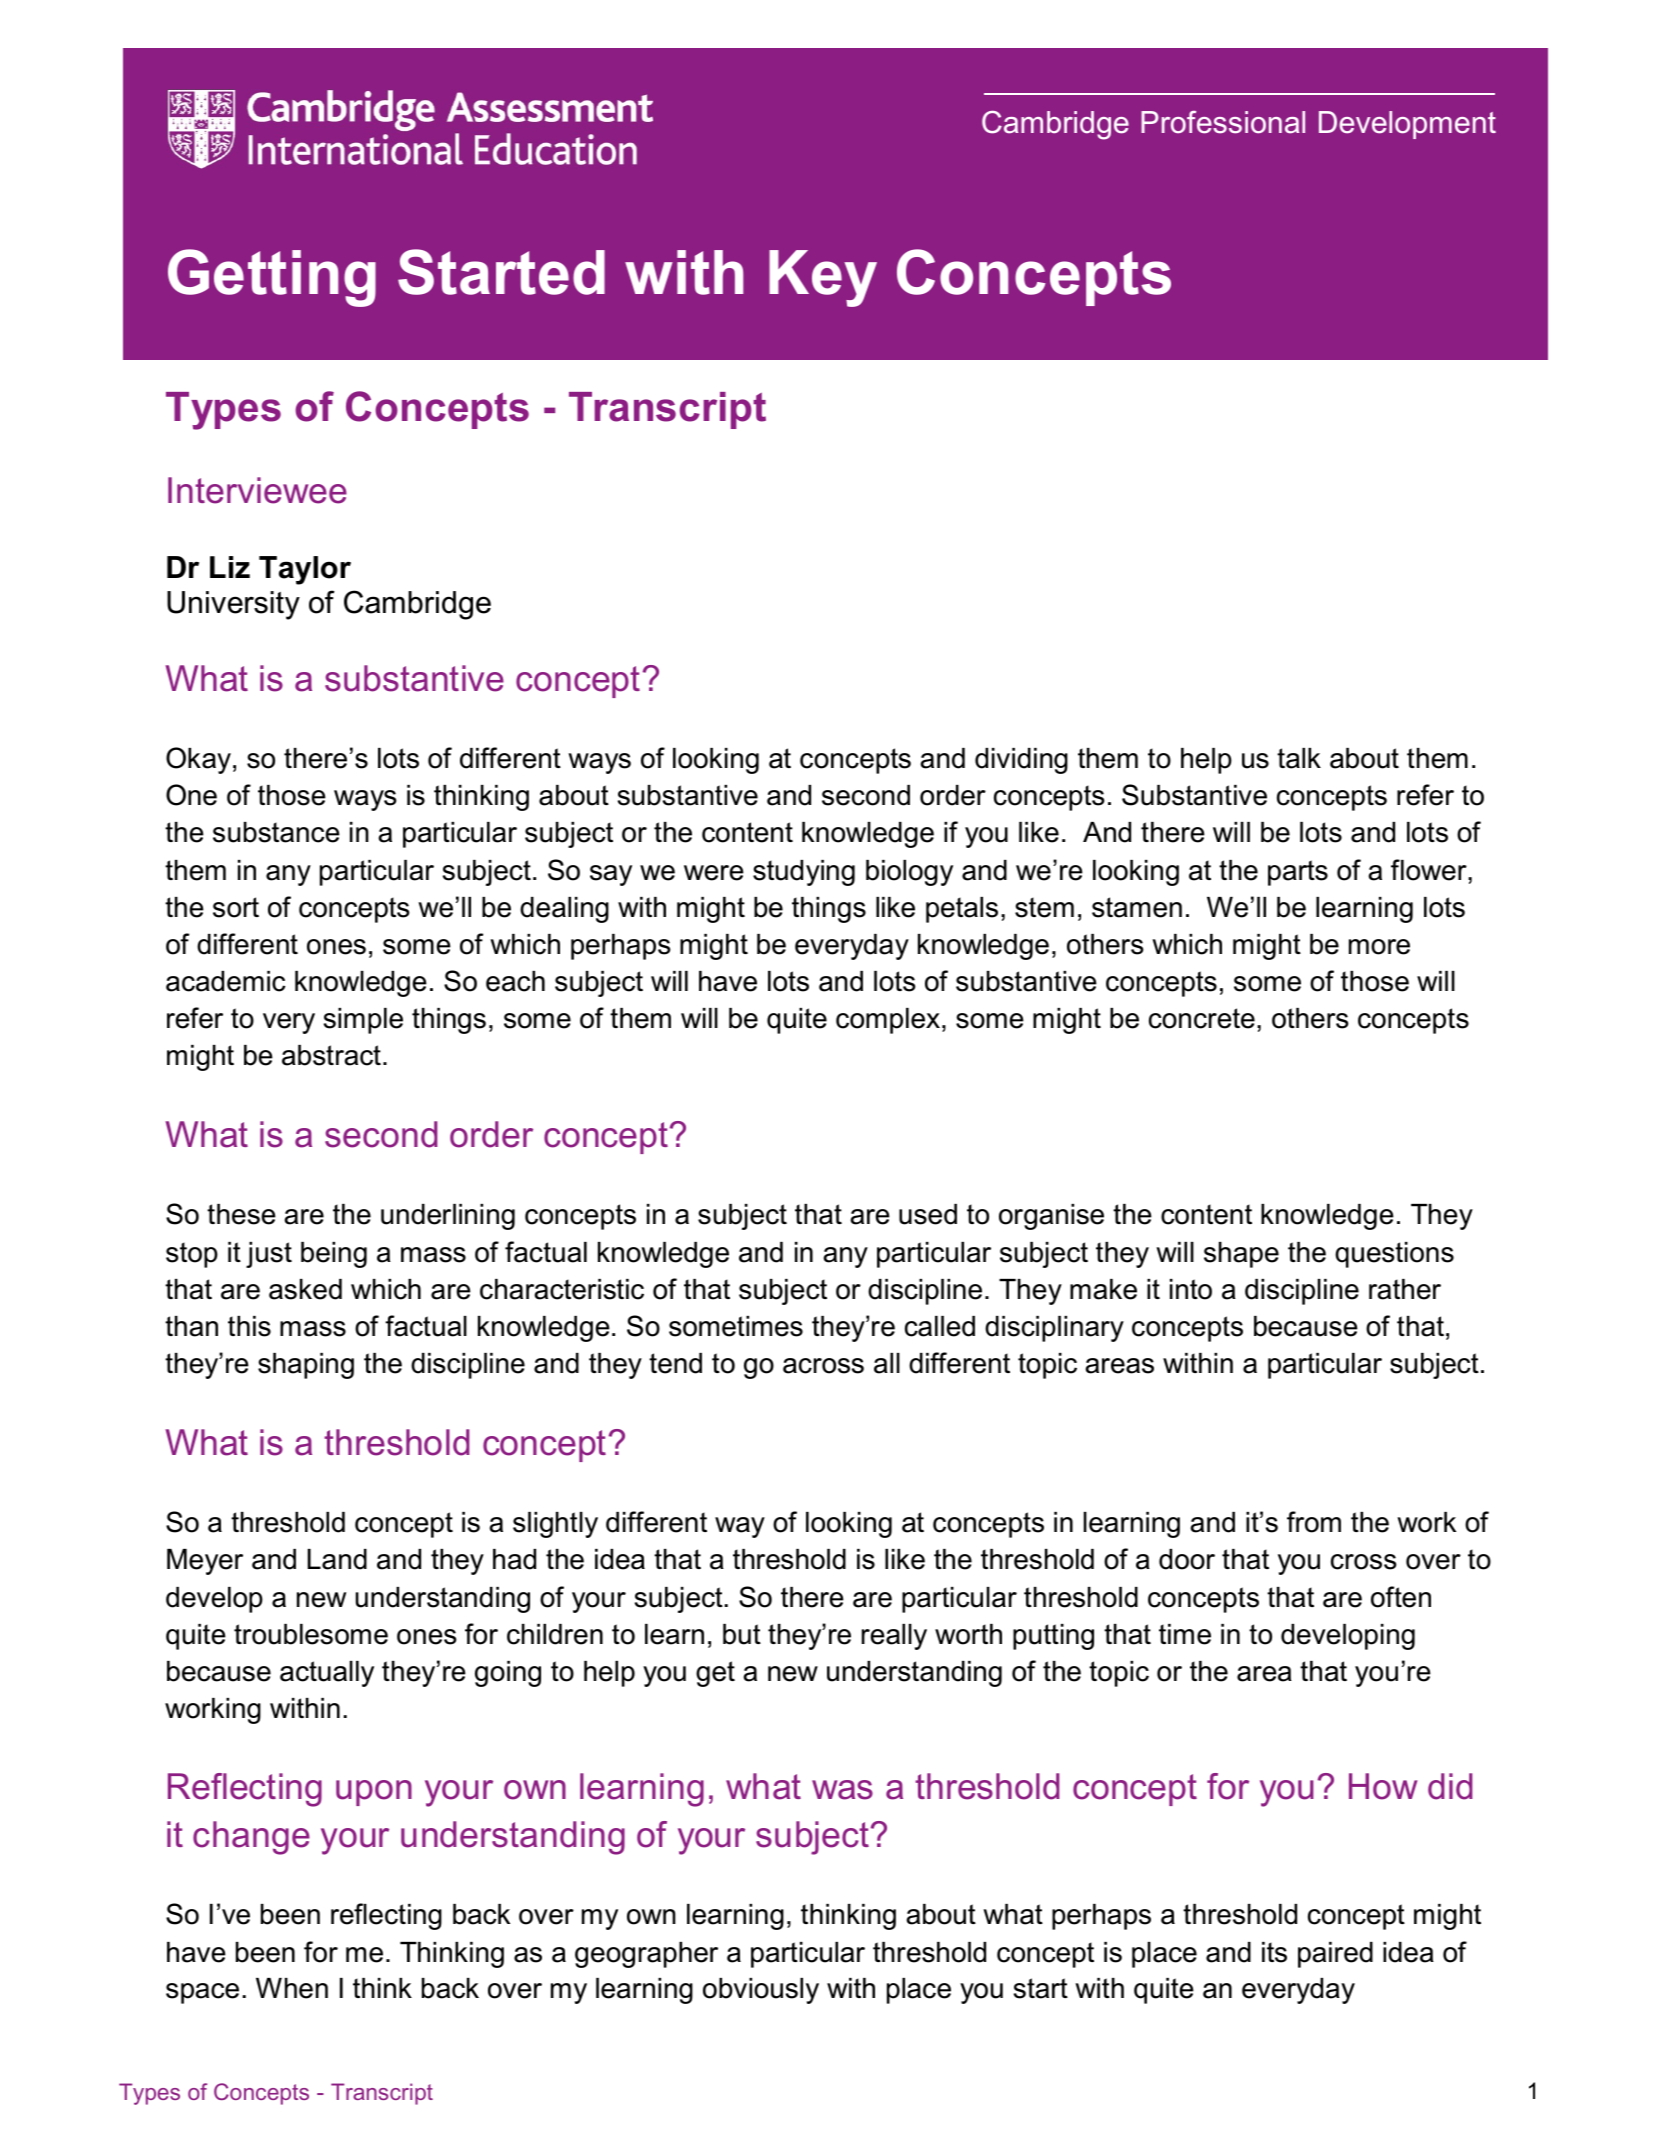  What do you see at coordinates (1299, 758) in the screenshot?
I see `talk` at bounding box center [1299, 758].
